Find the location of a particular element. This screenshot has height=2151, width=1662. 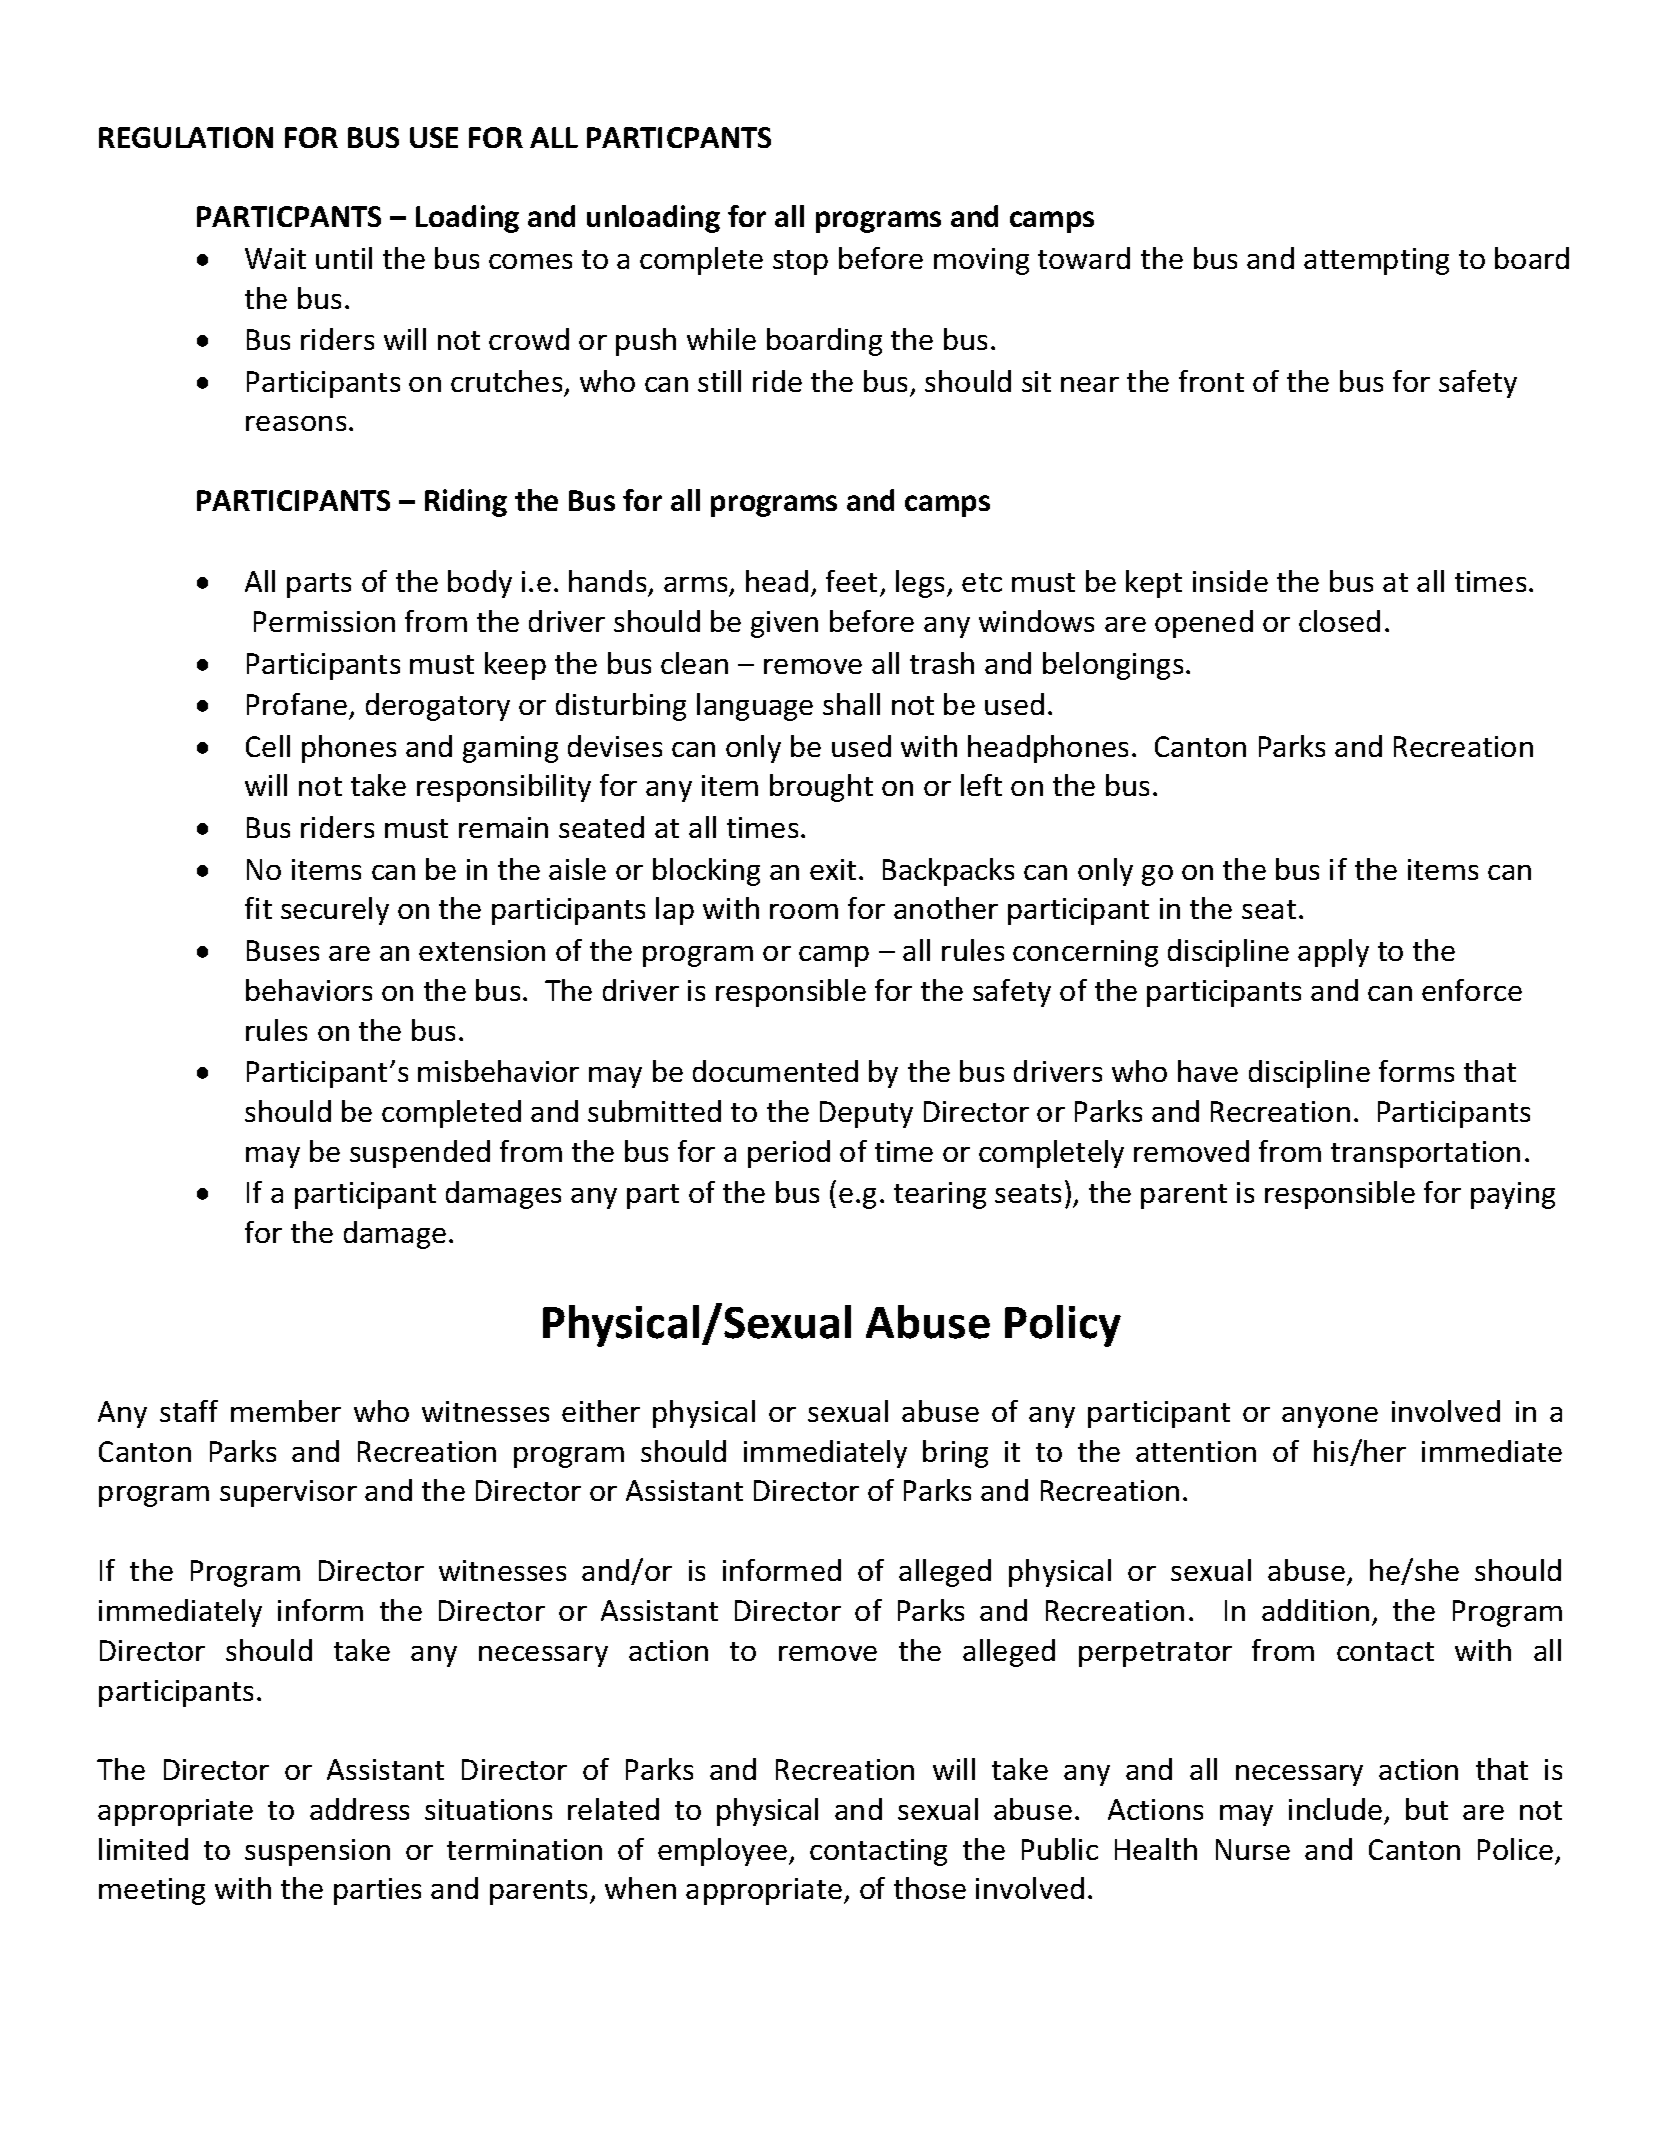

Permission is located at coordinates (324, 621).
